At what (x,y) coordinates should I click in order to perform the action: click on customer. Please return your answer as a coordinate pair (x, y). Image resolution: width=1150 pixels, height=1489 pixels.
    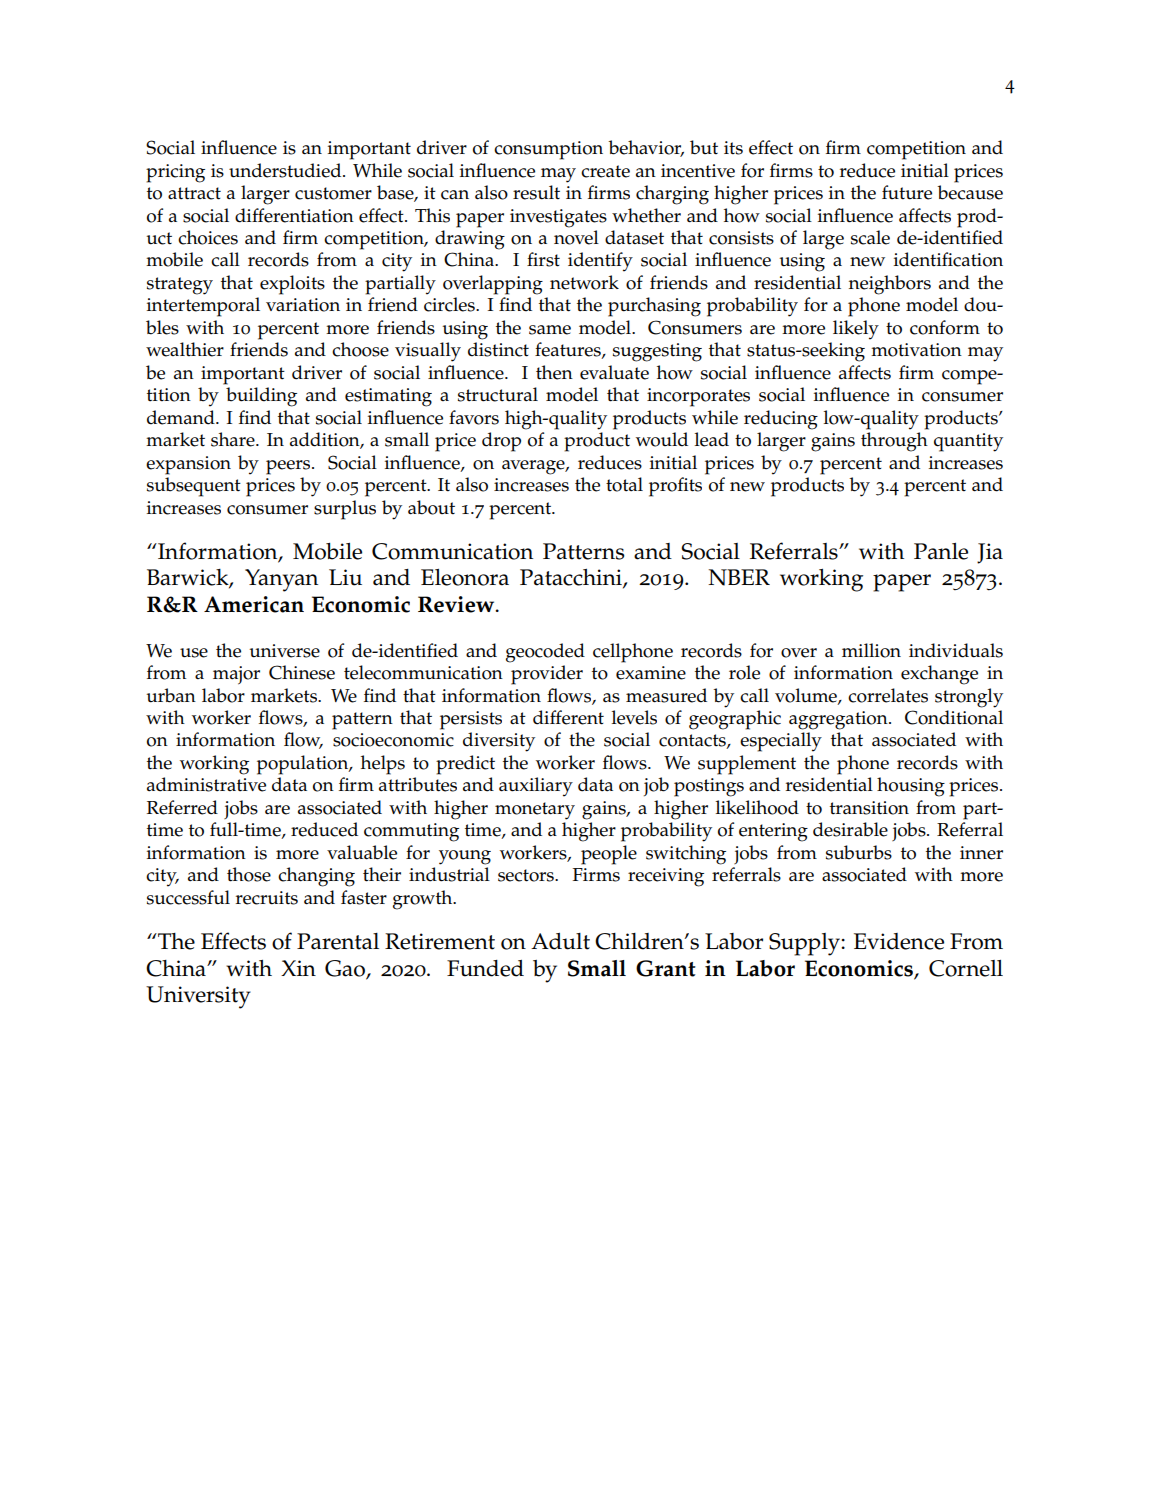
    Looking at the image, I should click on (333, 193).
